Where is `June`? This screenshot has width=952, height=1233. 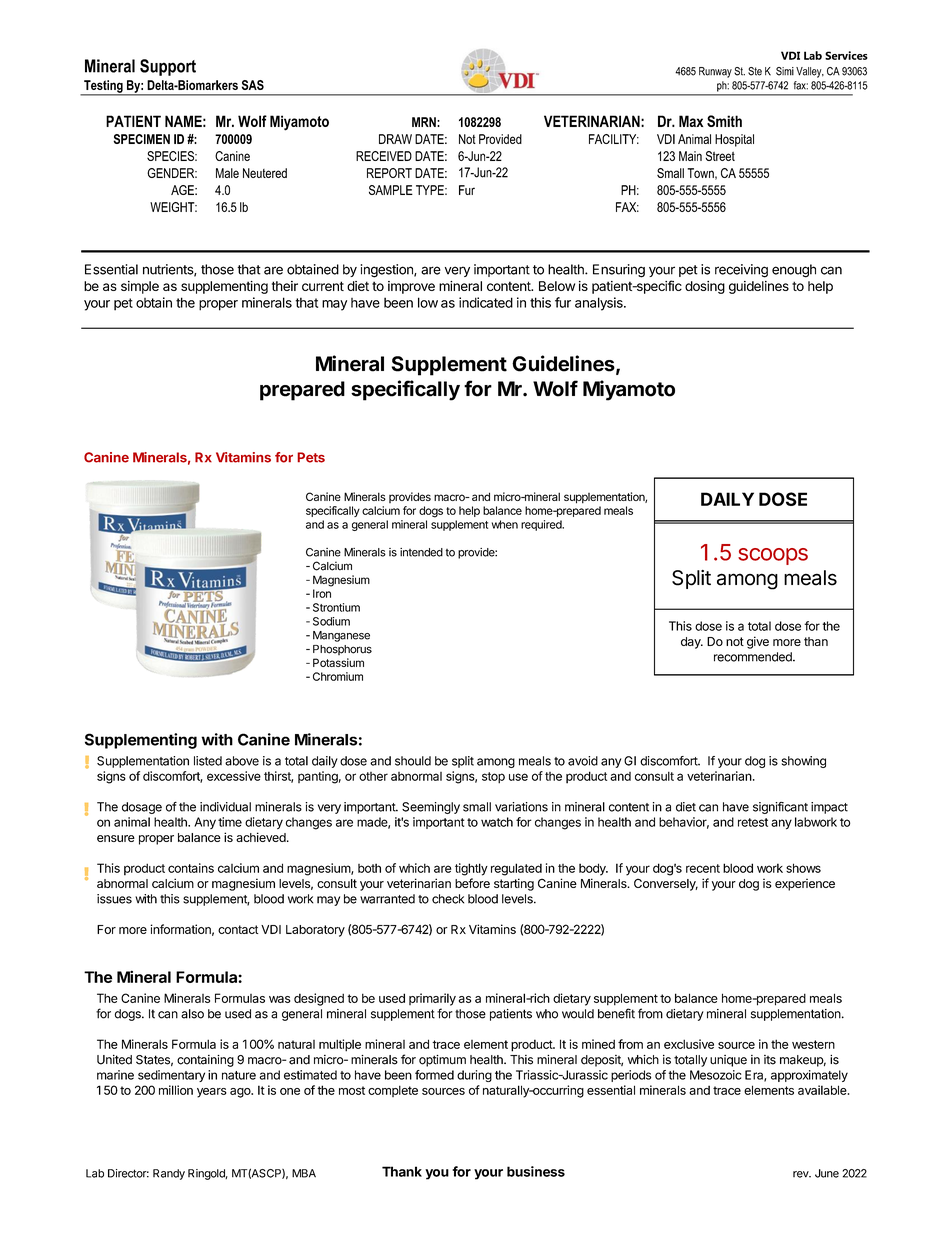
June is located at coordinates (827, 1173).
